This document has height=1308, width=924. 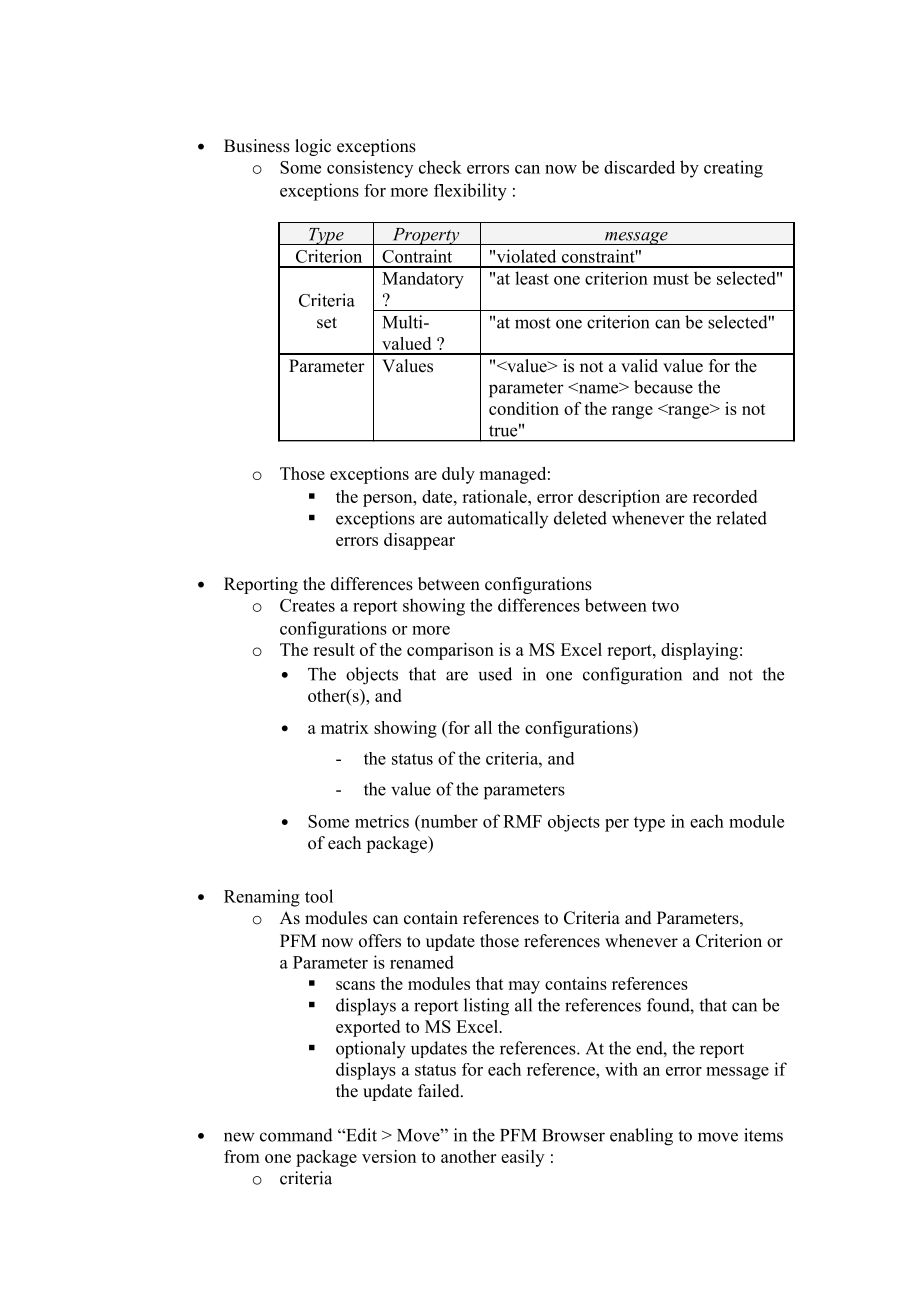 What do you see at coordinates (498, 519) in the document?
I see `automatically` at bounding box center [498, 519].
